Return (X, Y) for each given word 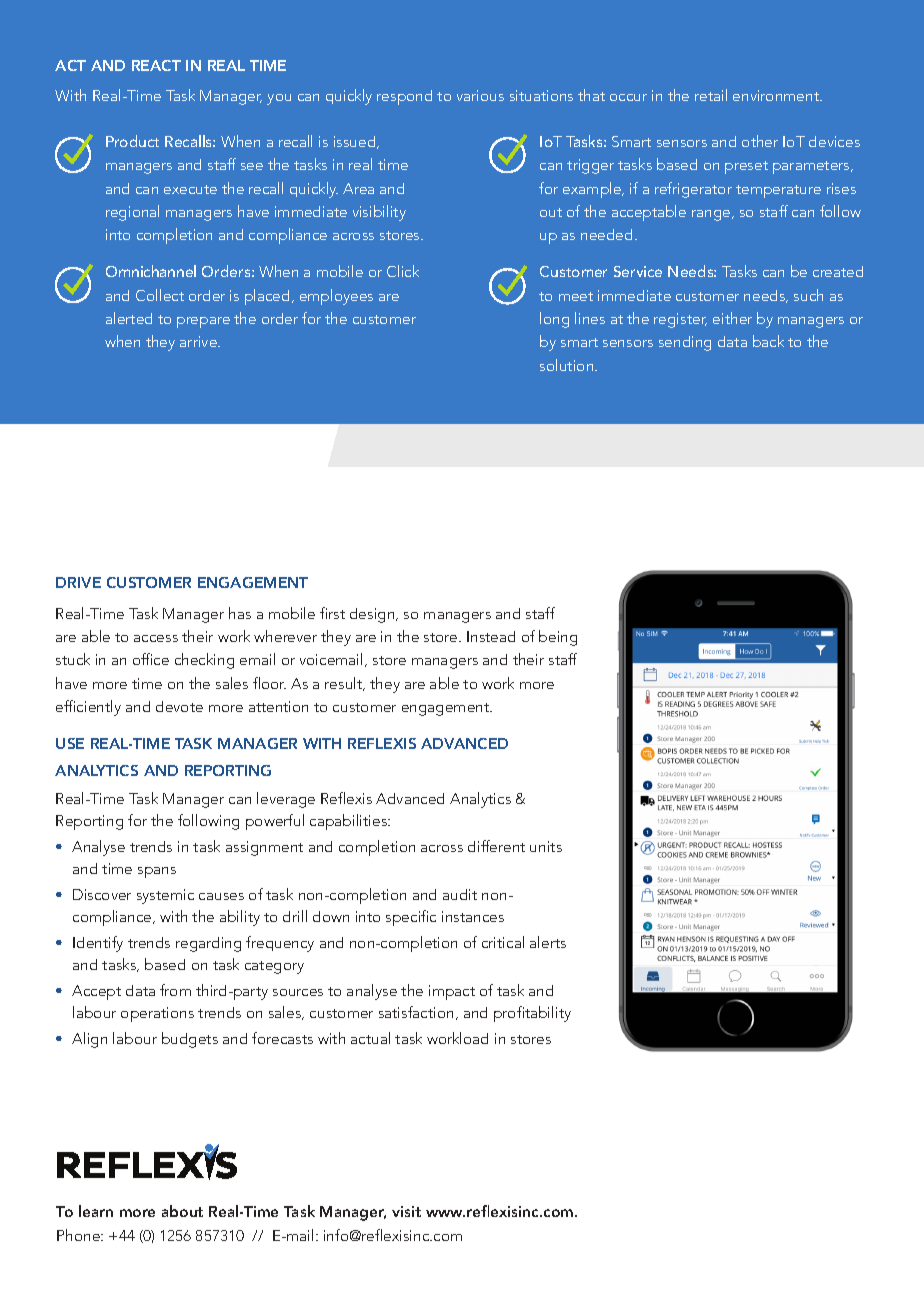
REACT (156, 65)
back (768, 341)
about (182, 1211)
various (480, 95)
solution (568, 365)
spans (157, 872)
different (496, 846)
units (546, 846)
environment (777, 95)
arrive (199, 341)
